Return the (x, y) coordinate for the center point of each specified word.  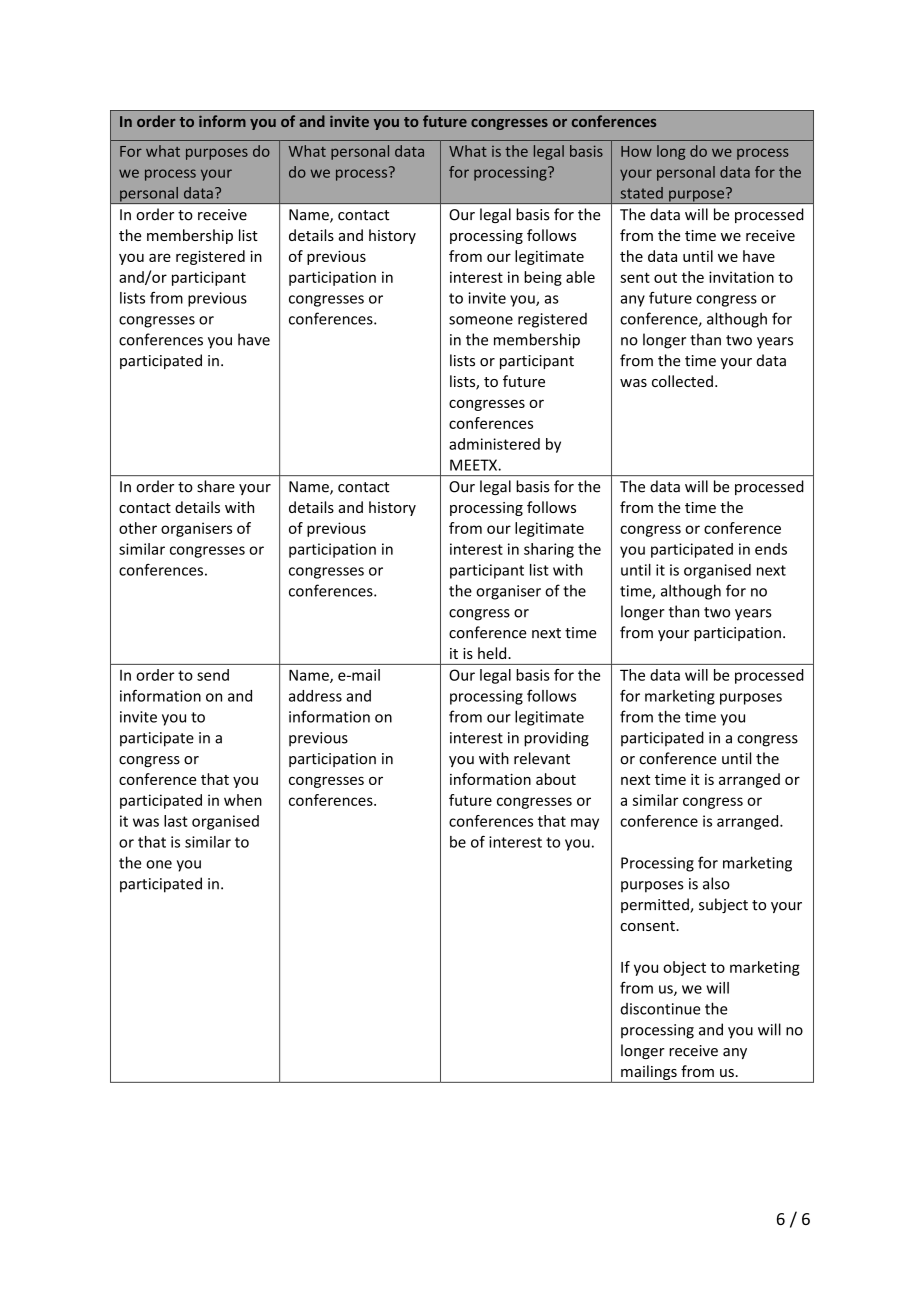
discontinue (660, 1009)
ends (771, 549)
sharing (549, 550)
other (138, 528)
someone (481, 320)
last (176, 821)
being (543, 278)
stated (642, 193)
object (684, 968)
